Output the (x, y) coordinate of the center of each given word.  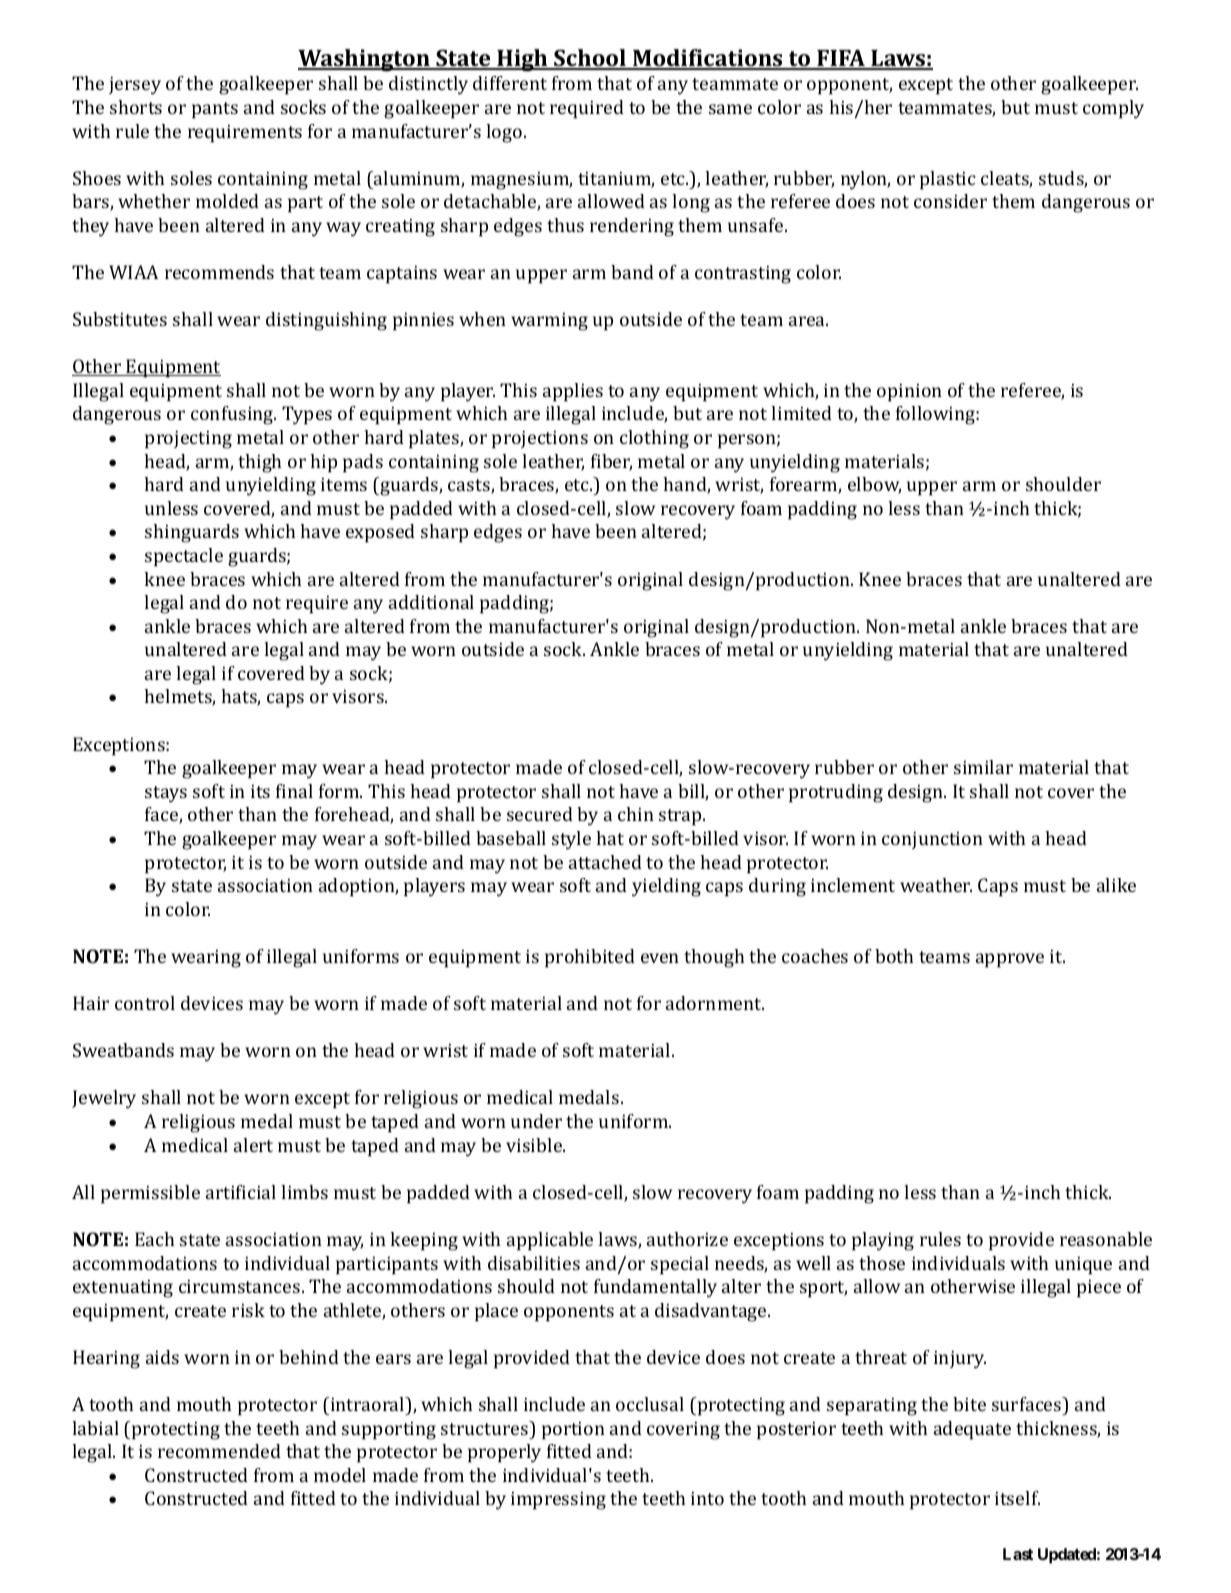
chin (636, 814)
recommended (219, 1451)
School (590, 59)
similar (983, 767)
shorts (136, 107)
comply (1113, 109)
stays (166, 794)
